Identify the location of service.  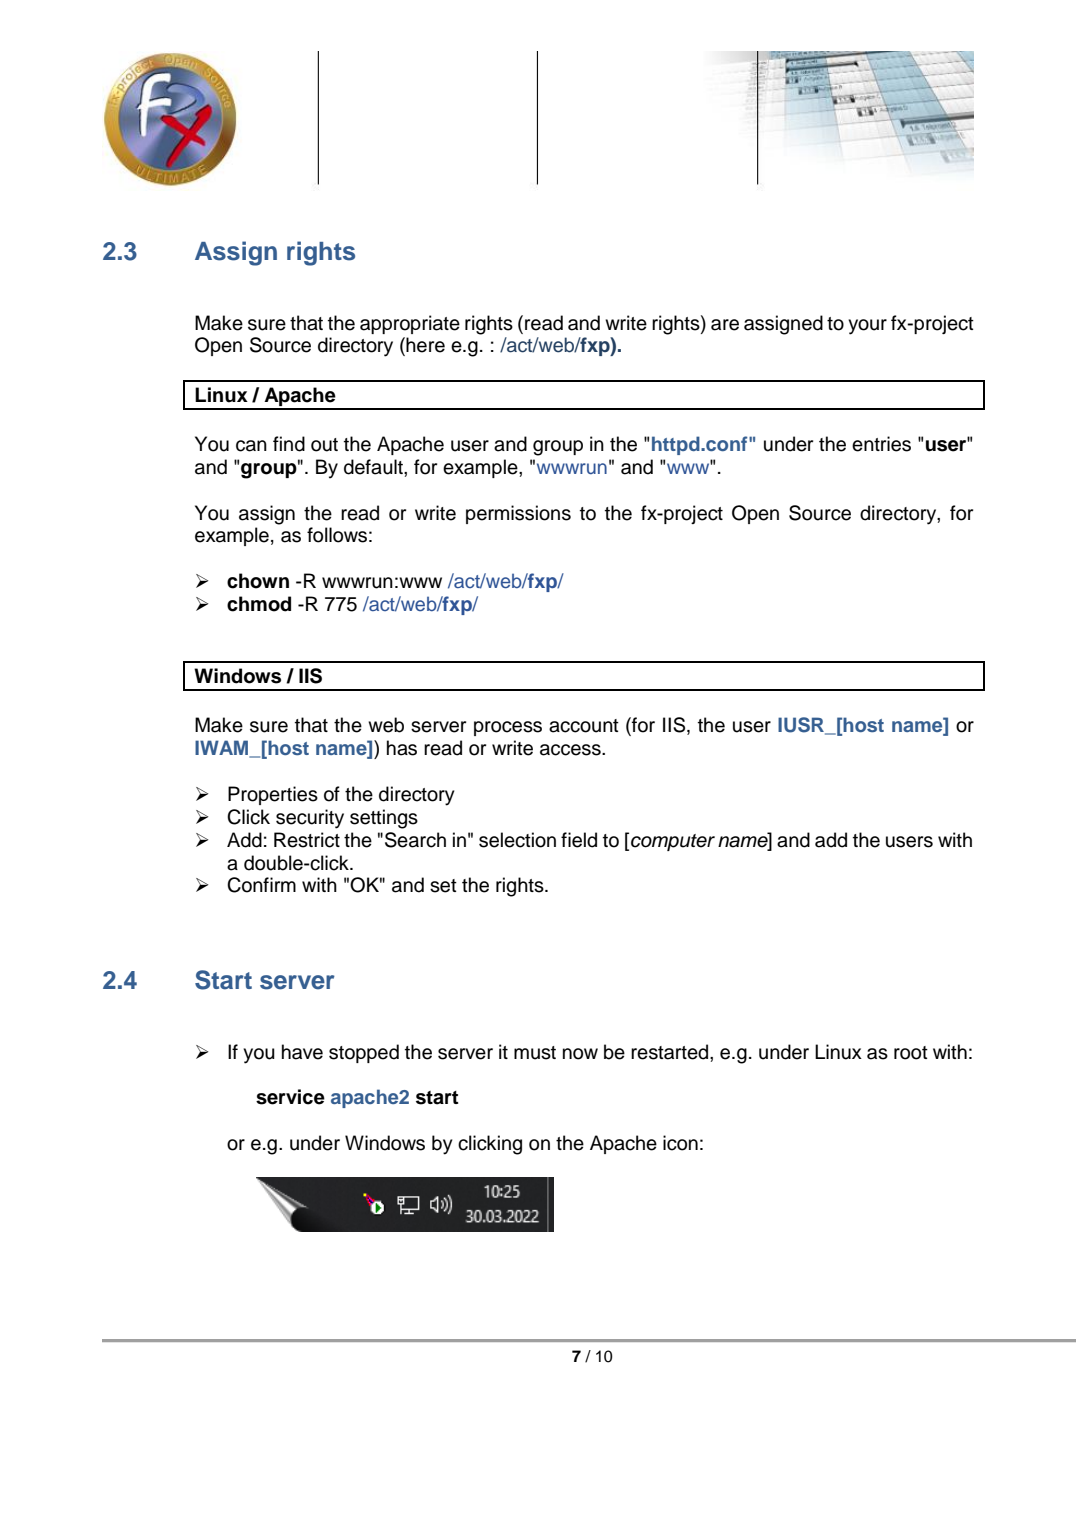
(290, 1097).
